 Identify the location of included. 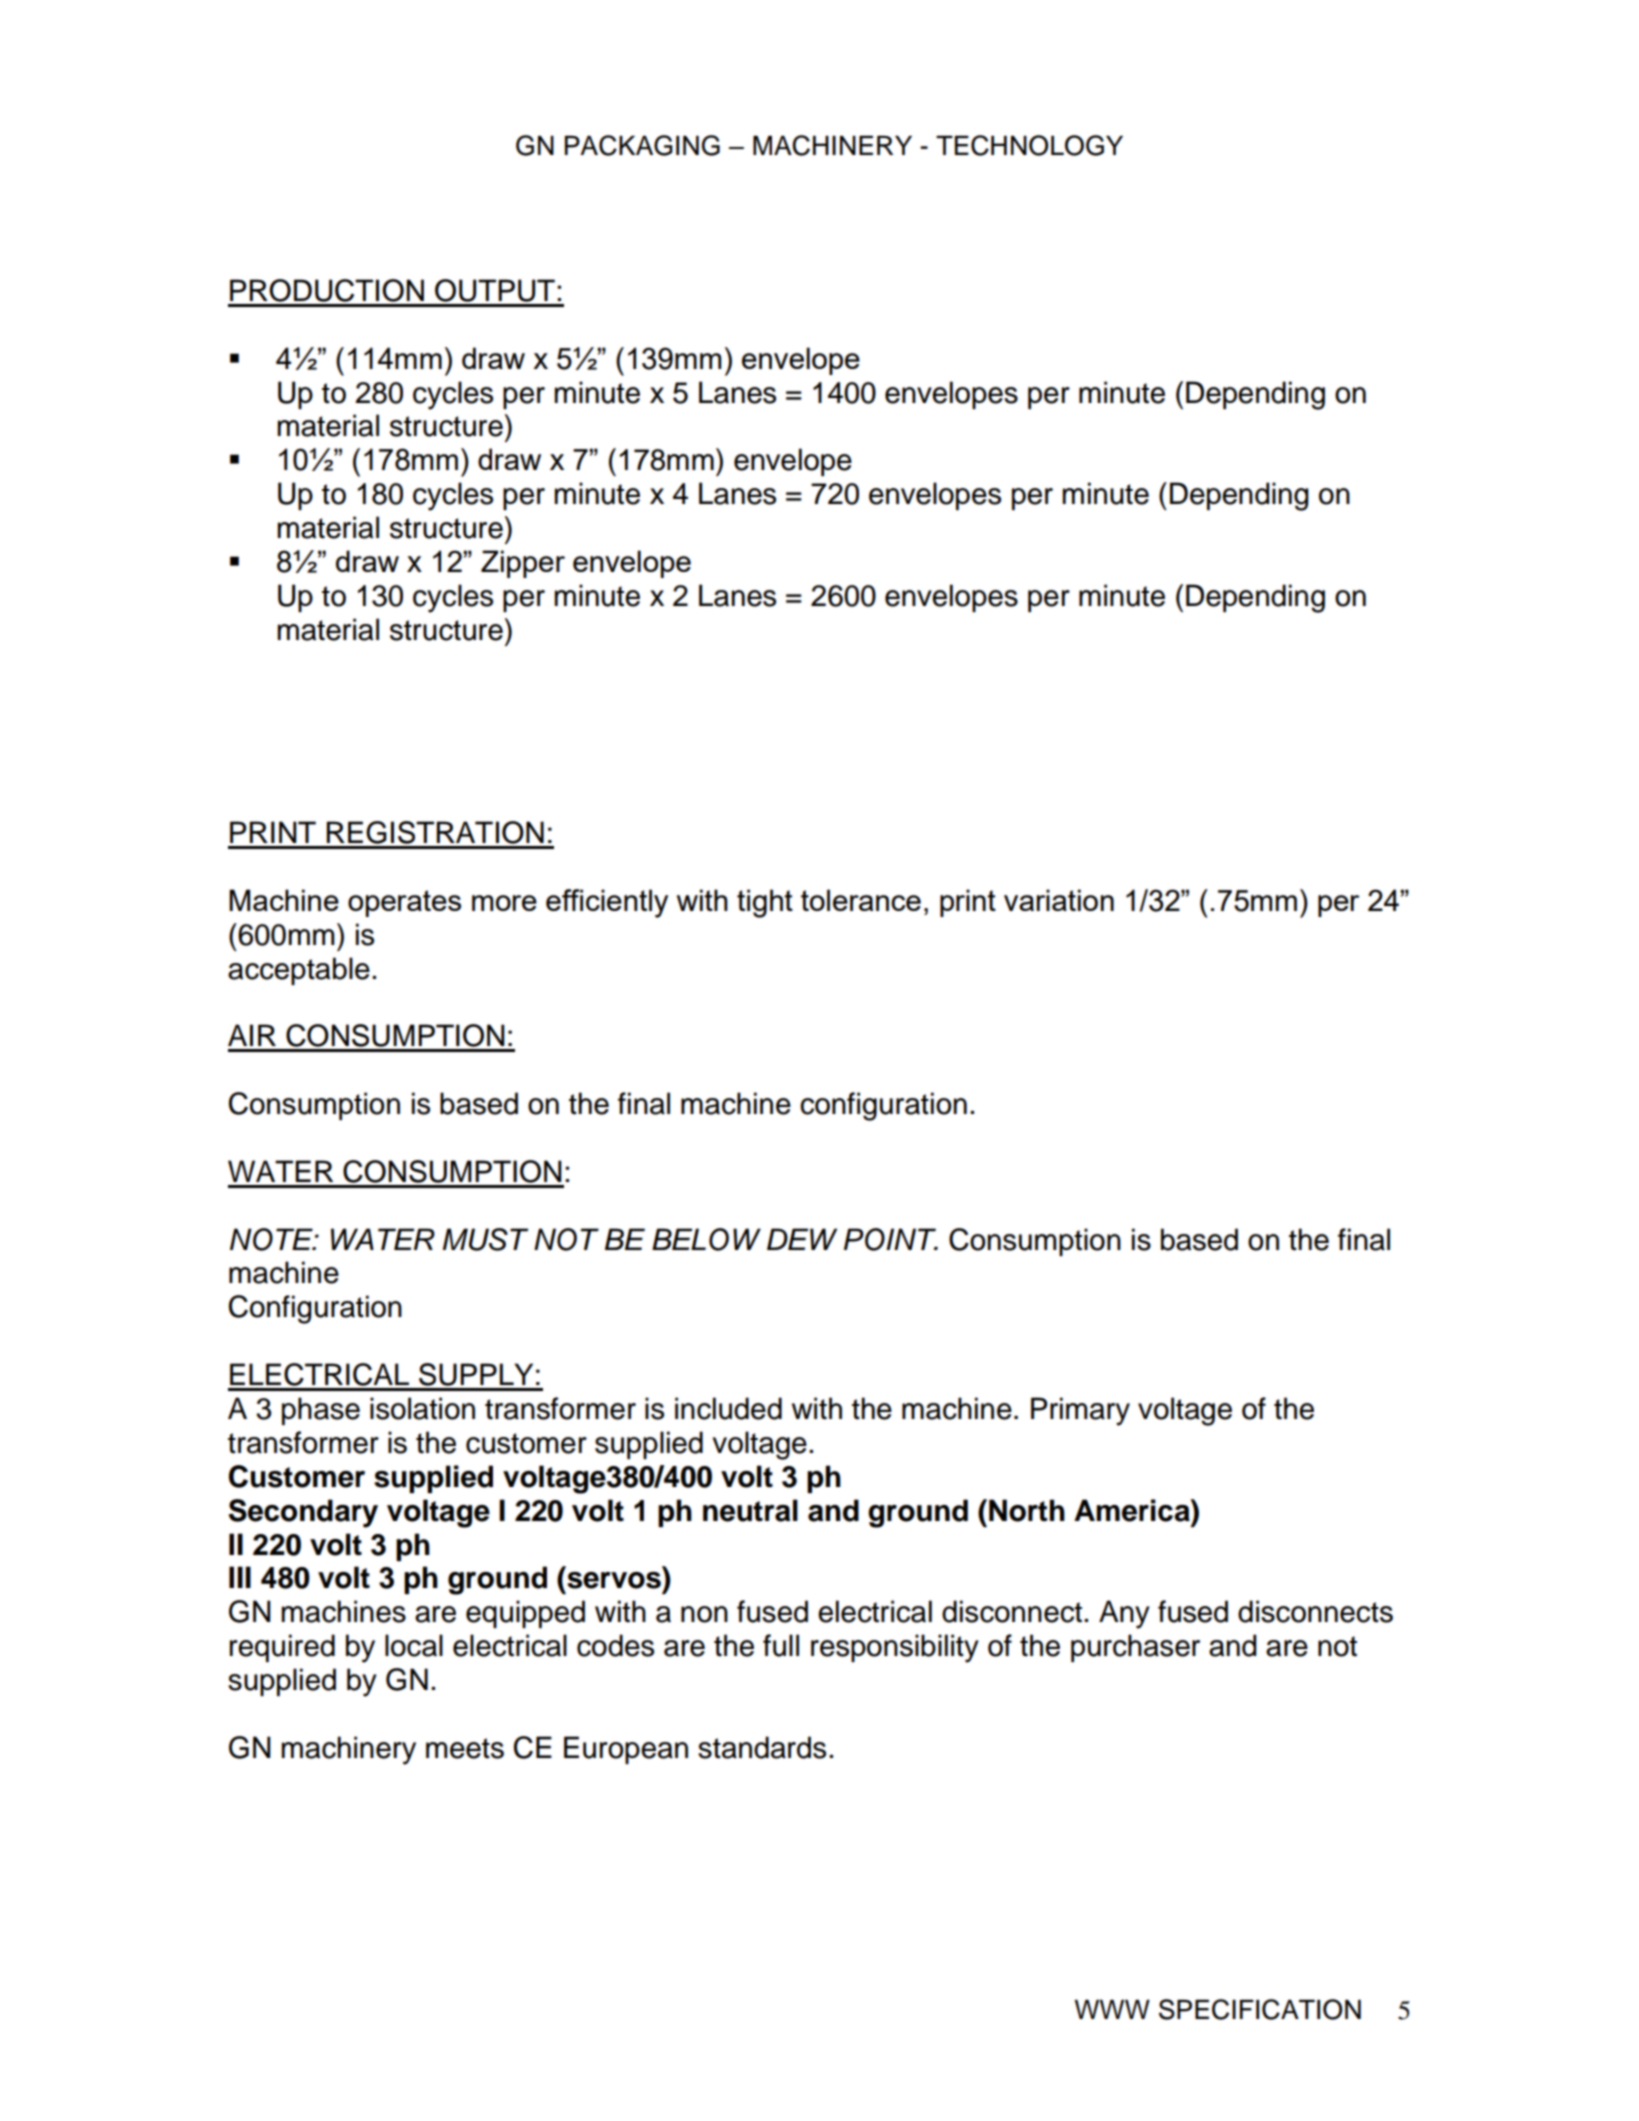
(728, 1408).
